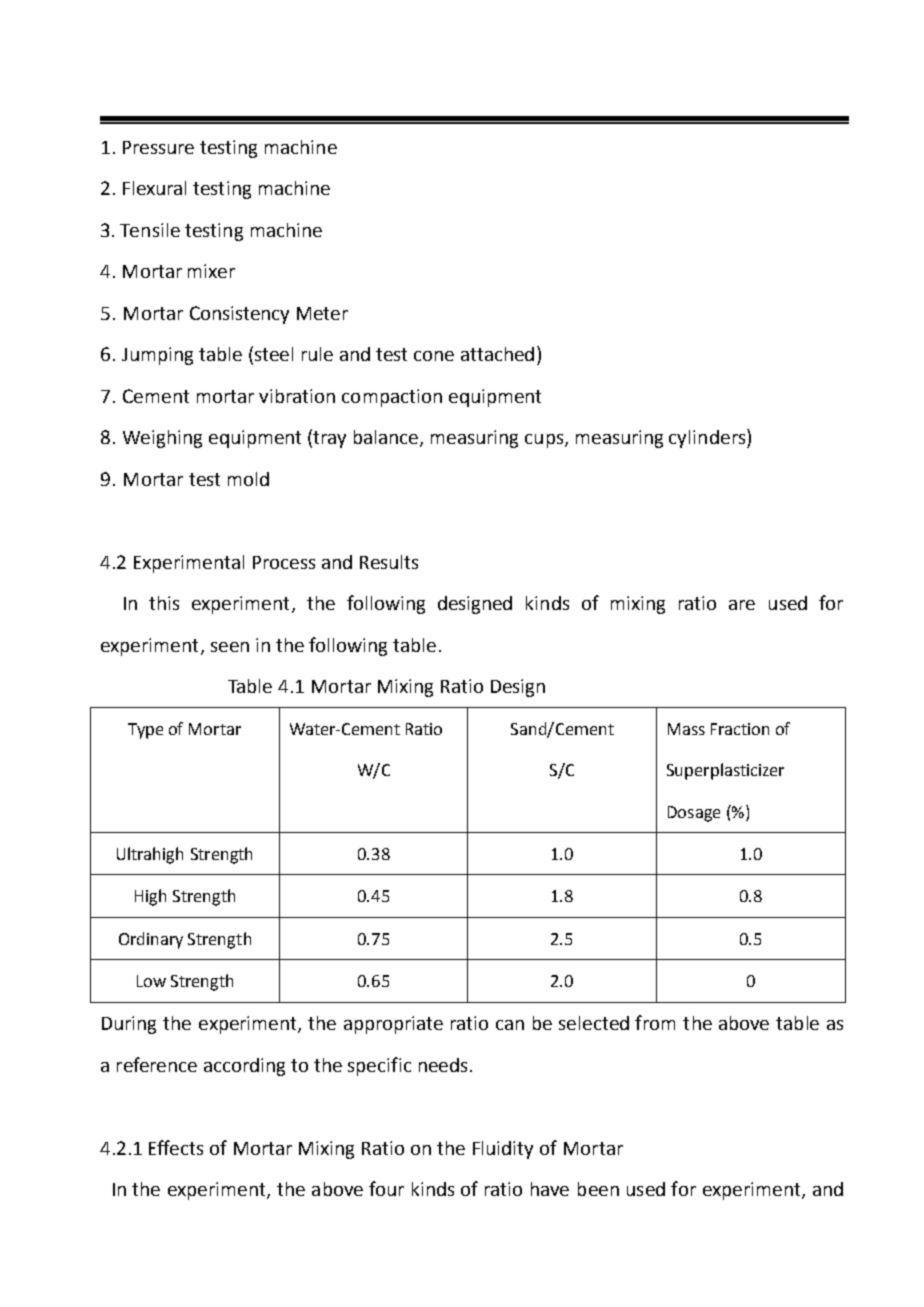 The image size is (924, 1307). I want to click on four, so click(386, 1188).
